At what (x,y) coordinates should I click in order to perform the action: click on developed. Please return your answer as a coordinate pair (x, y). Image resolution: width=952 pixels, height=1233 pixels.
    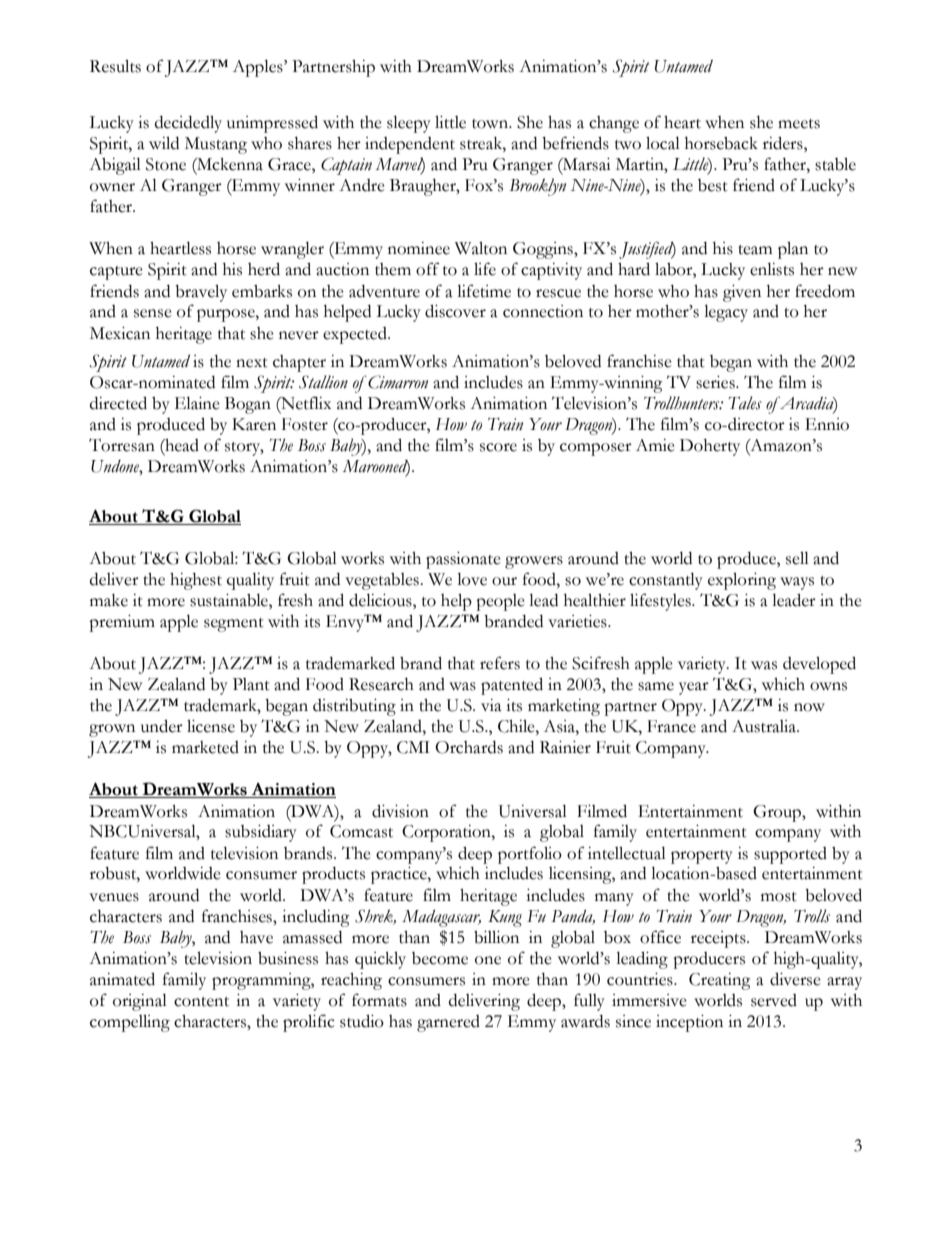
    Looking at the image, I should click on (819, 665).
